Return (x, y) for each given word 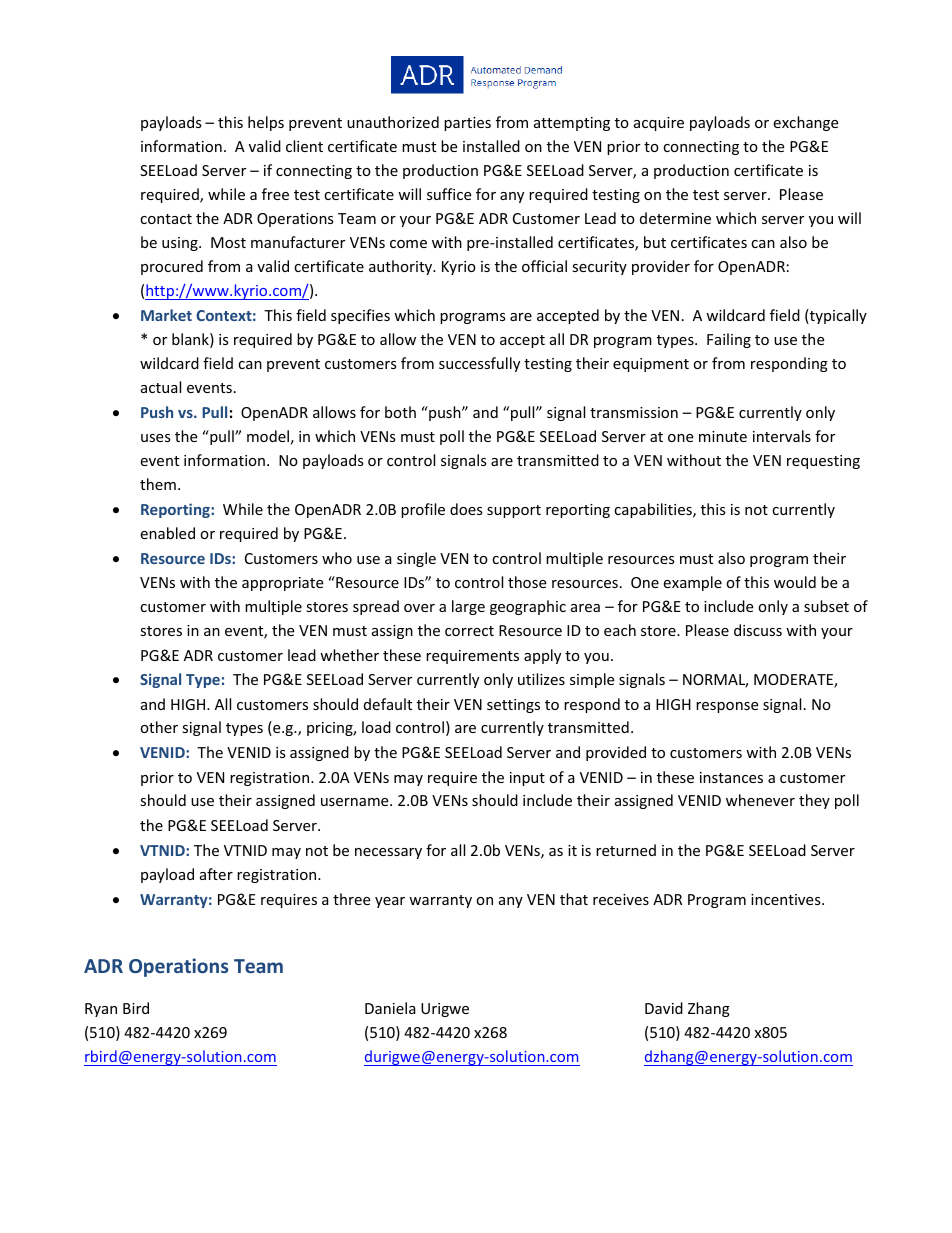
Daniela (390, 1008)
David (664, 1008)
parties (467, 124)
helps (266, 123)
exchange (805, 123)
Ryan (101, 1010)
